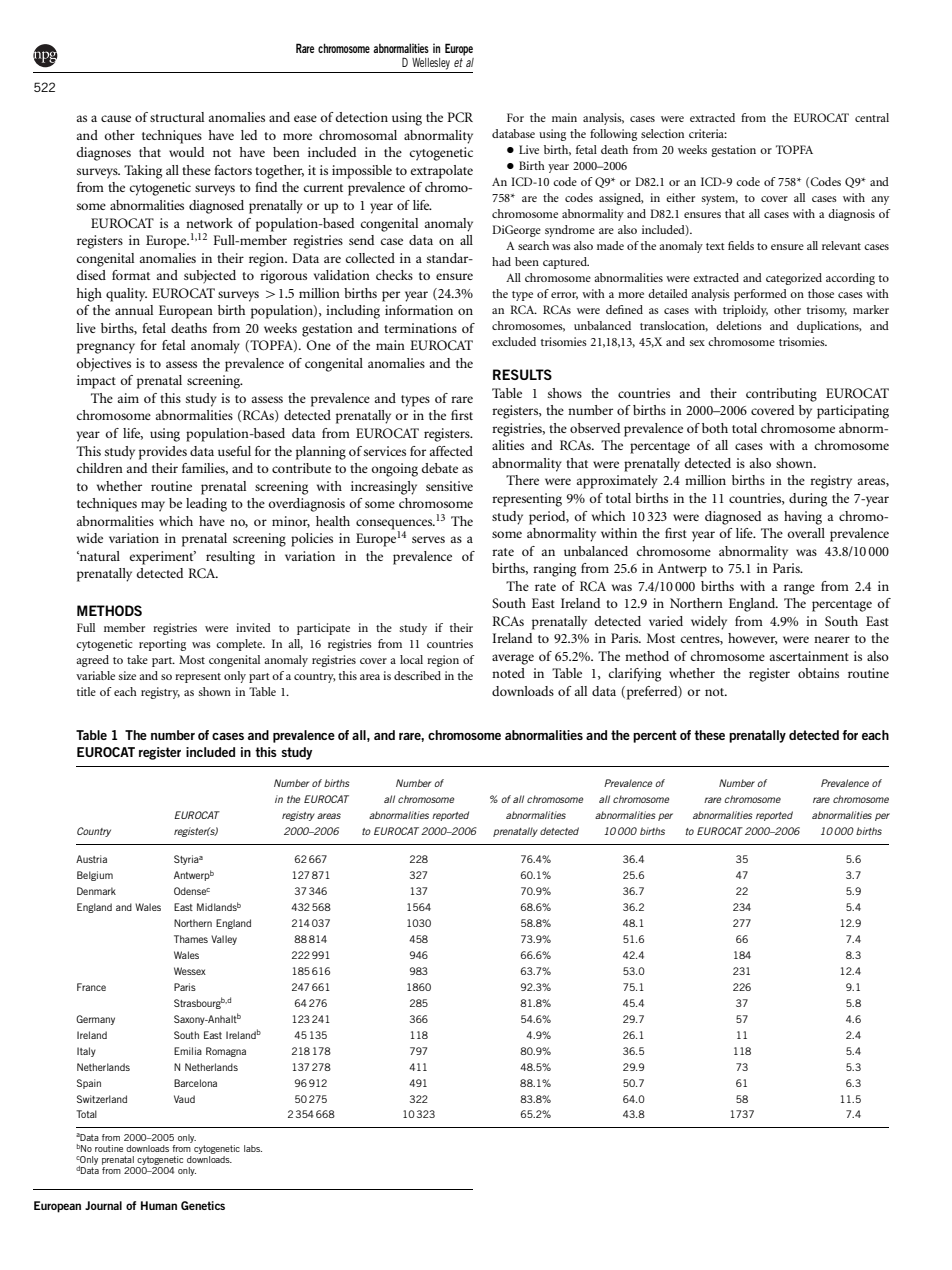 Image resolution: width=952 pixels, height=1270 pixels. Describe the element at coordinates (460, 117) in the page. I see `PCR` at that location.
